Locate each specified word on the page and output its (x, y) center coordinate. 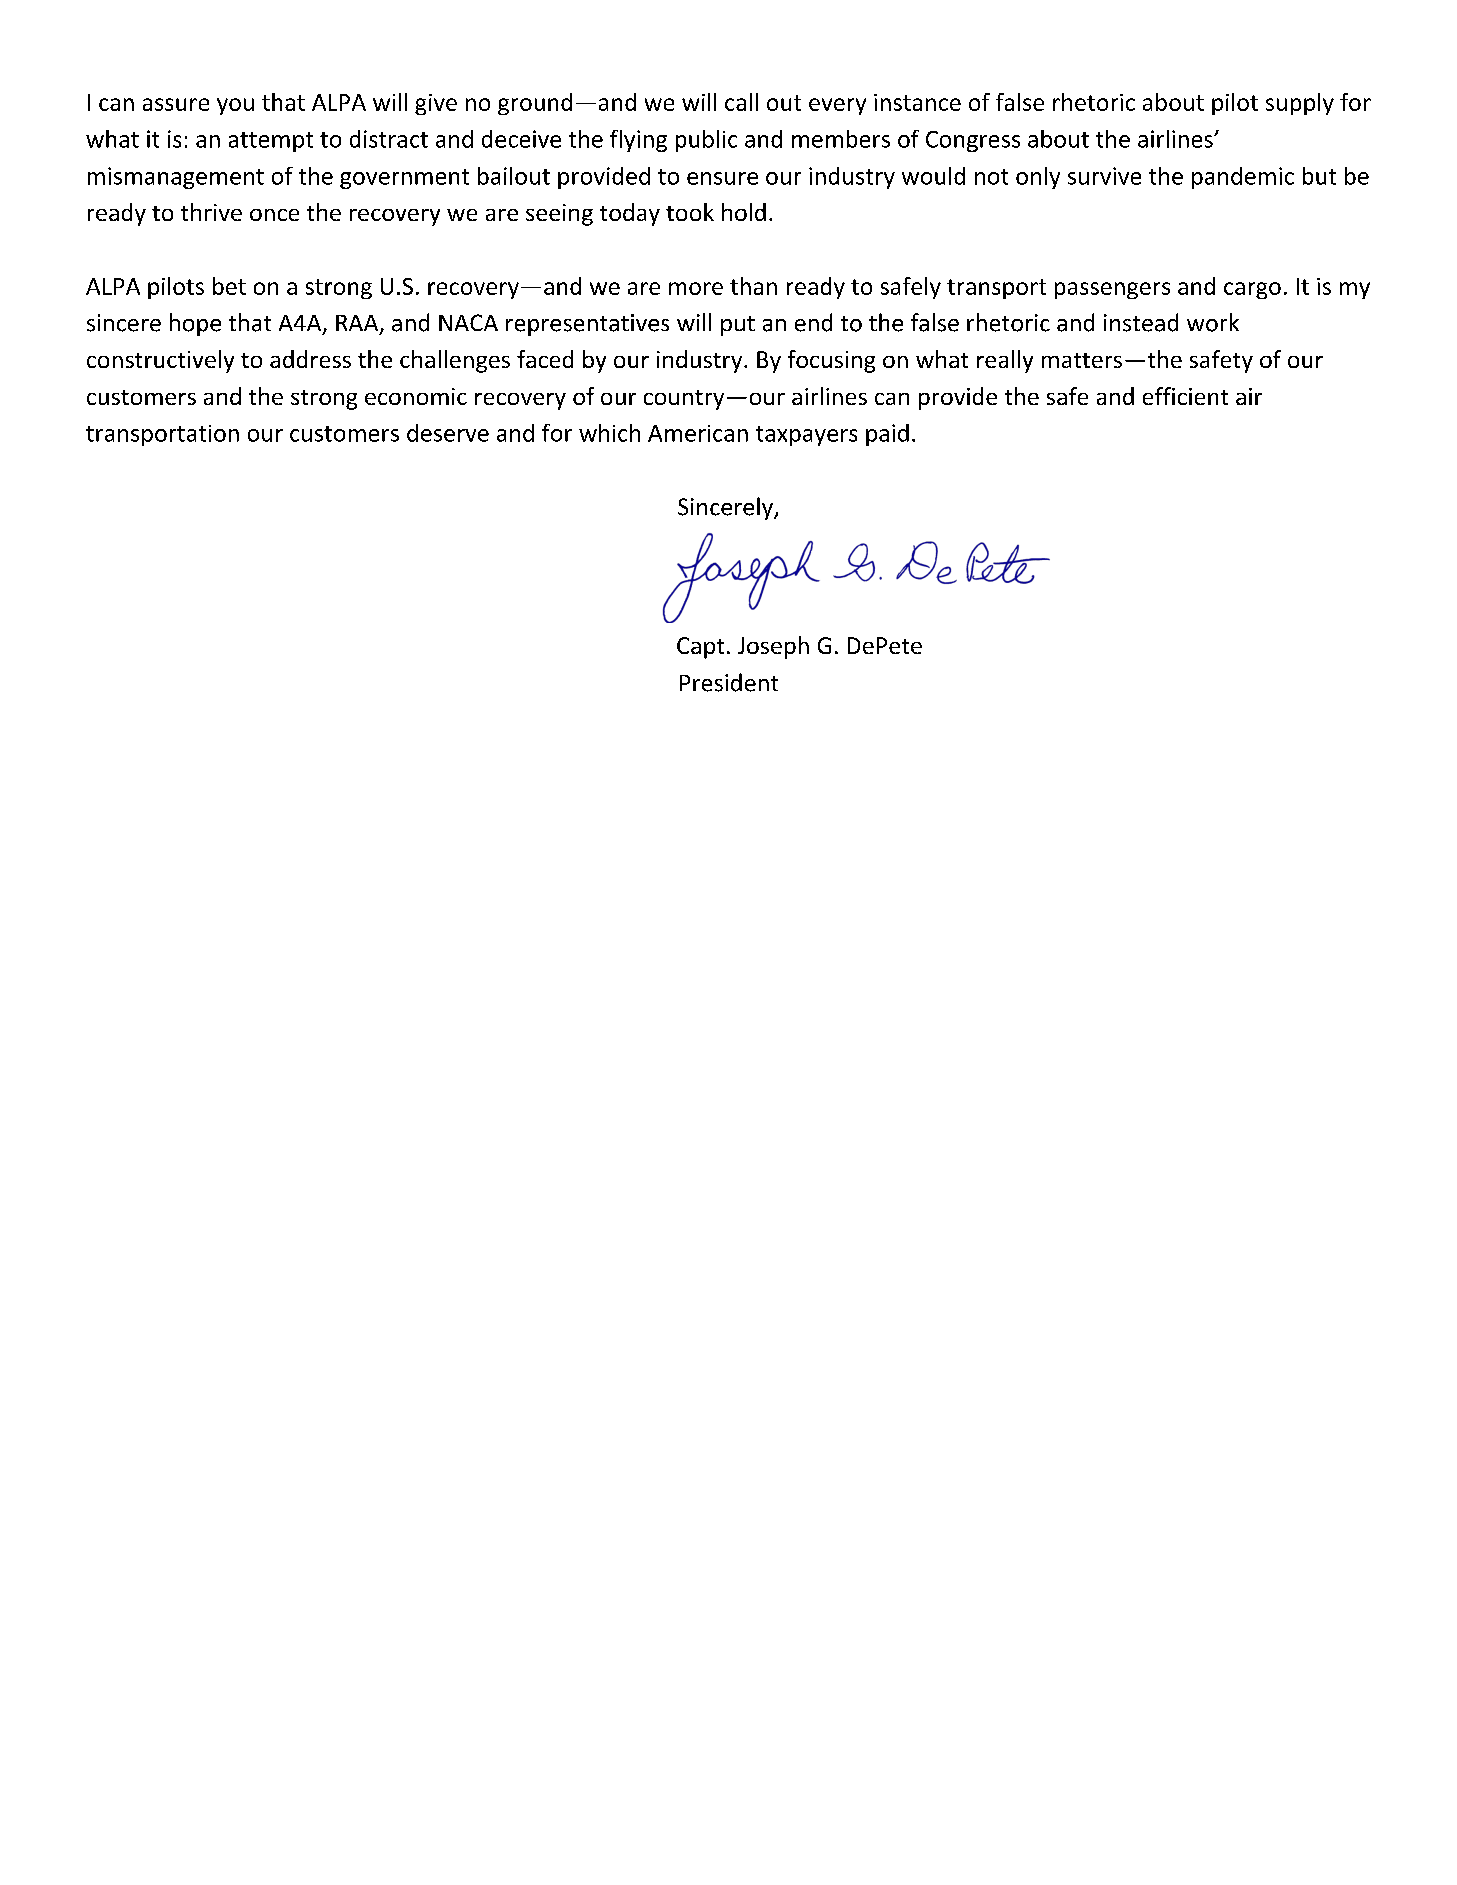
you (235, 106)
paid (887, 435)
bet (229, 286)
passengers (1112, 290)
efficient (1185, 396)
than (753, 286)
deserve (448, 433)
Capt (700, 648)
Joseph (773, 647)
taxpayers (806, 436)
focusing (831, 361)
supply (1300, 104)
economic (416, 396)
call (741, 102)
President (729, 682)
